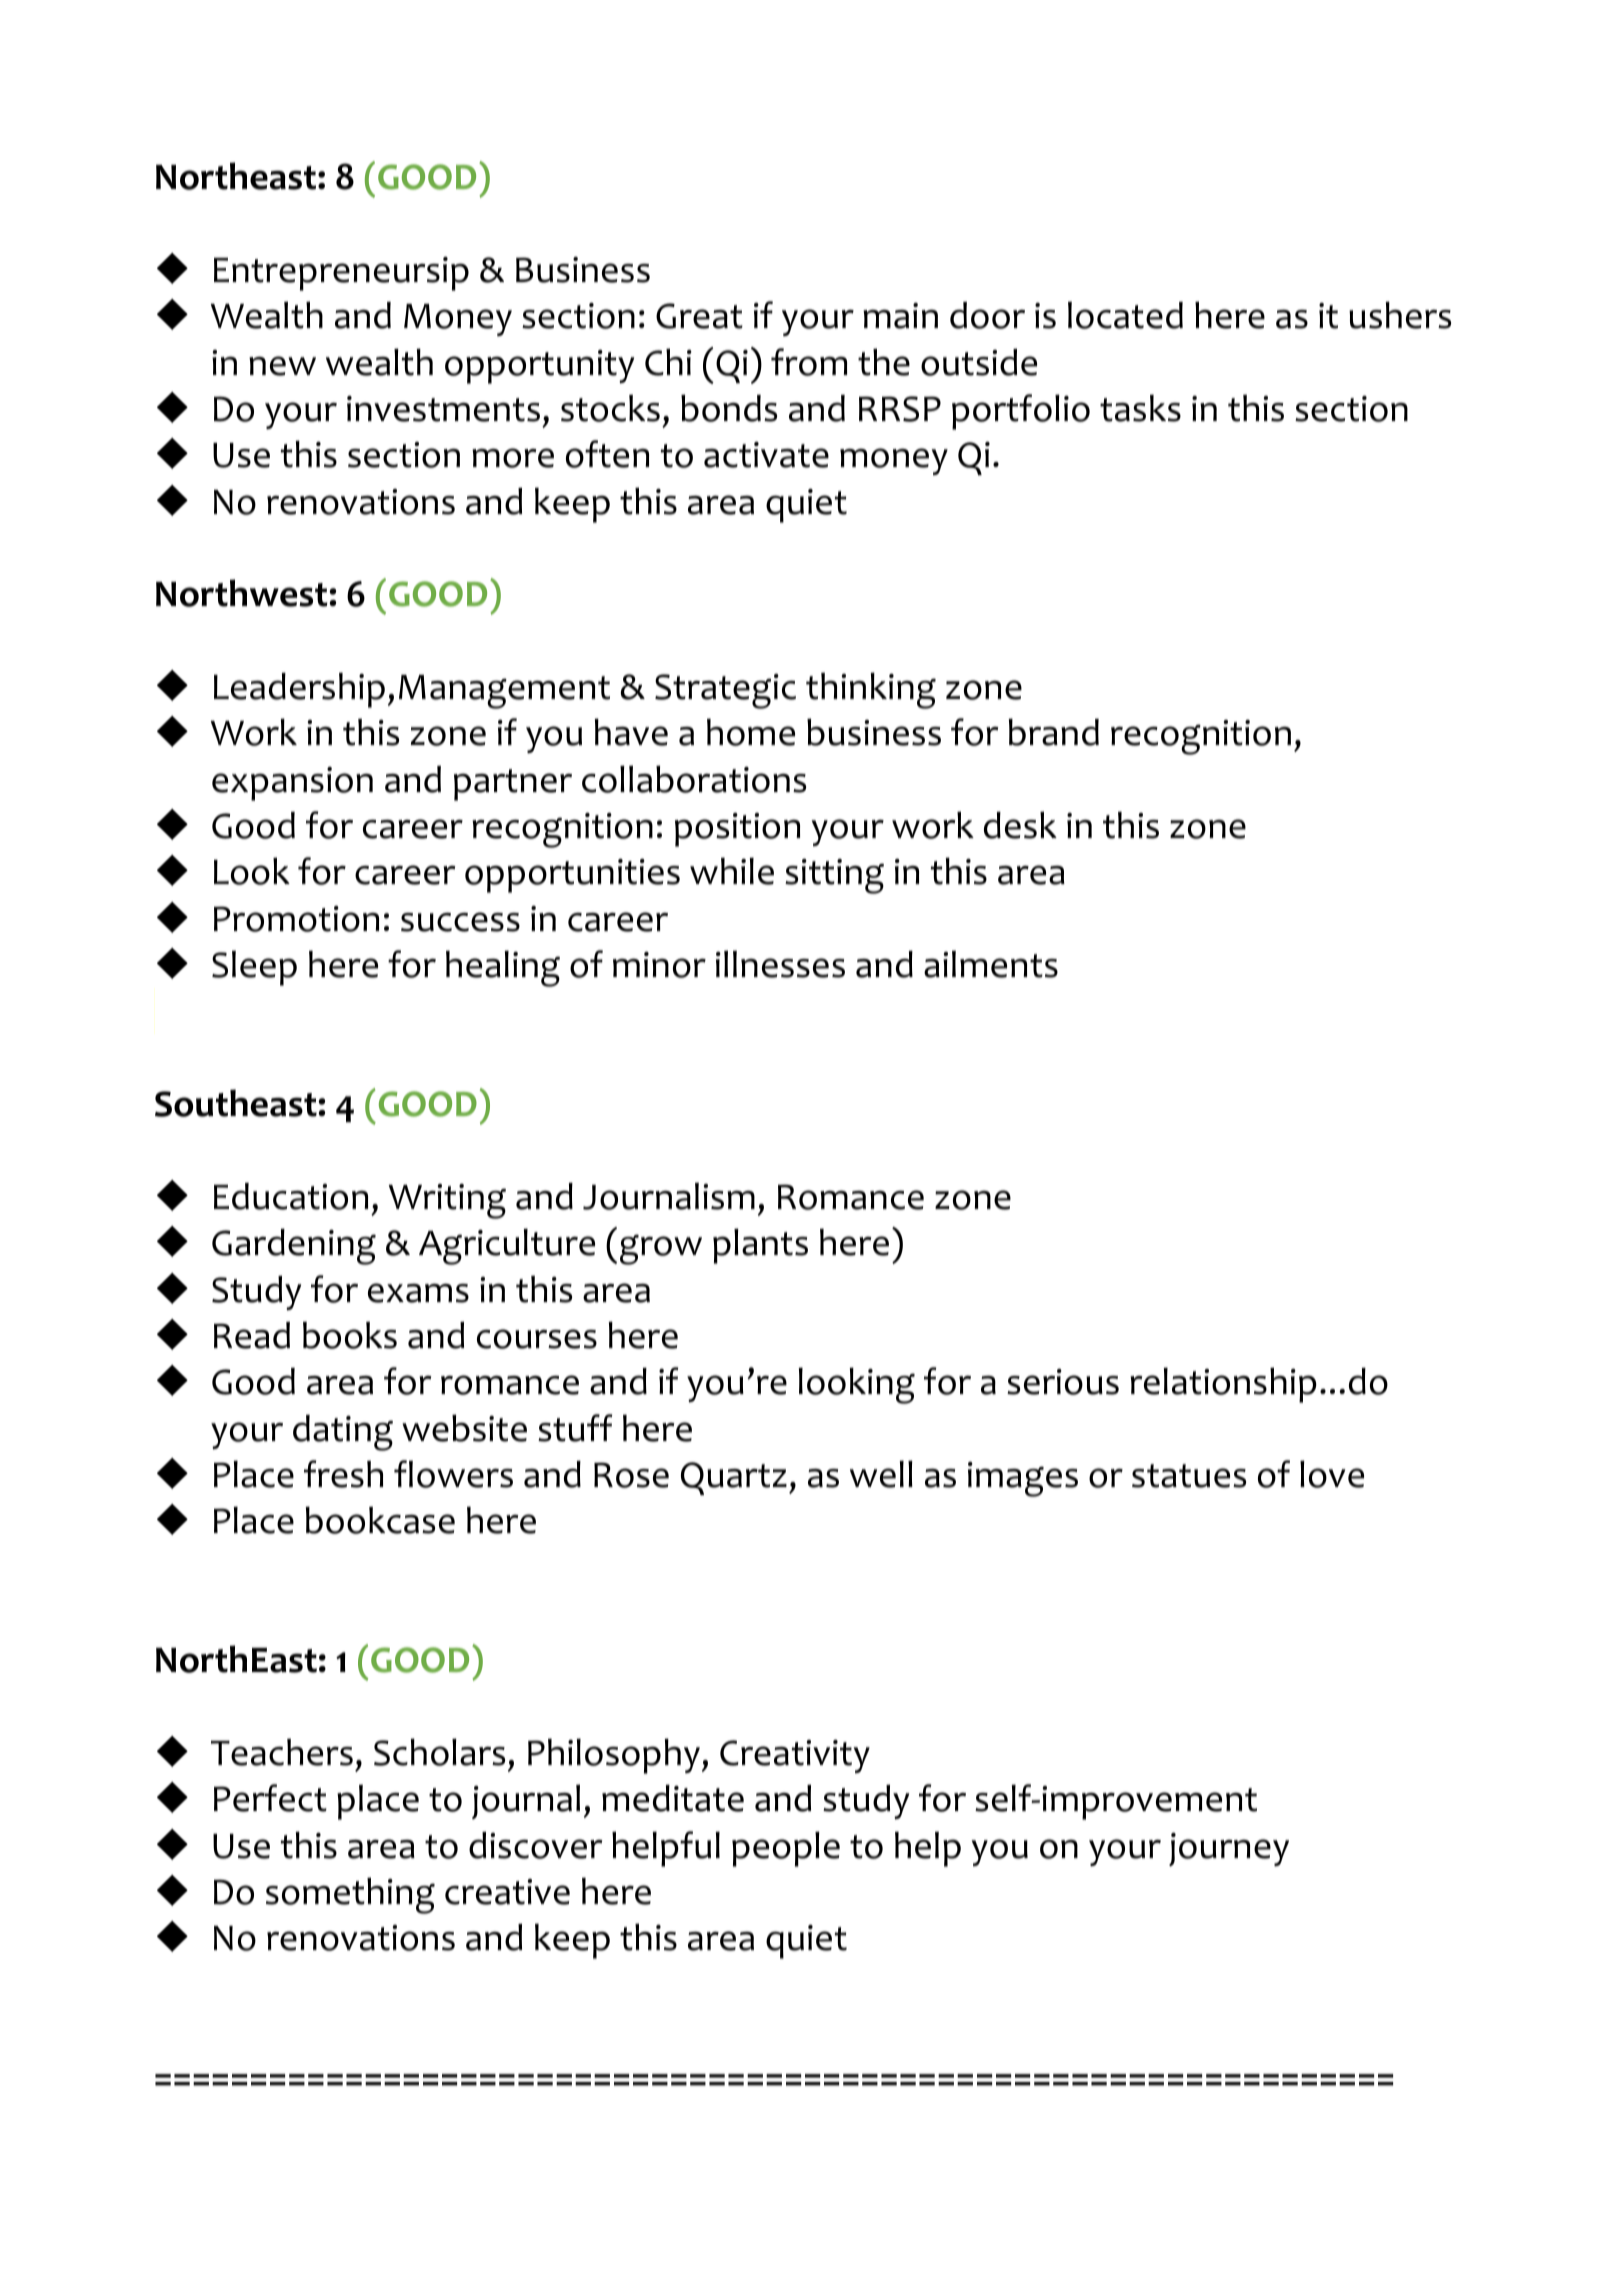  I want to click on ailments, so click(991, 964).
